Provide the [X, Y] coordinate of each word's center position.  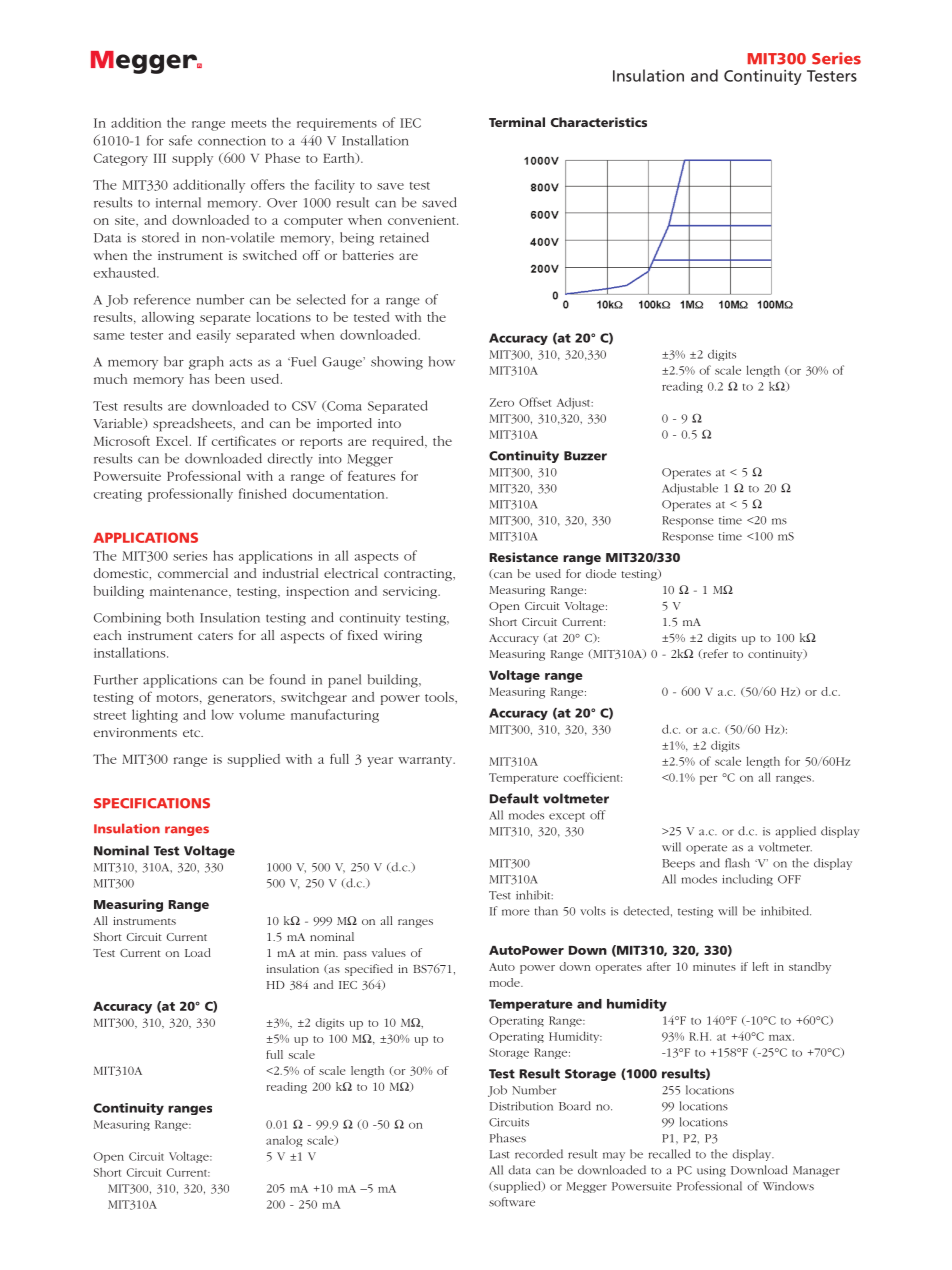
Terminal [517, 122]
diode [601, 573]
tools [440, 697]
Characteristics [599, 122]
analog [284, 1141]
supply [192, 159]
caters [215, 636]
